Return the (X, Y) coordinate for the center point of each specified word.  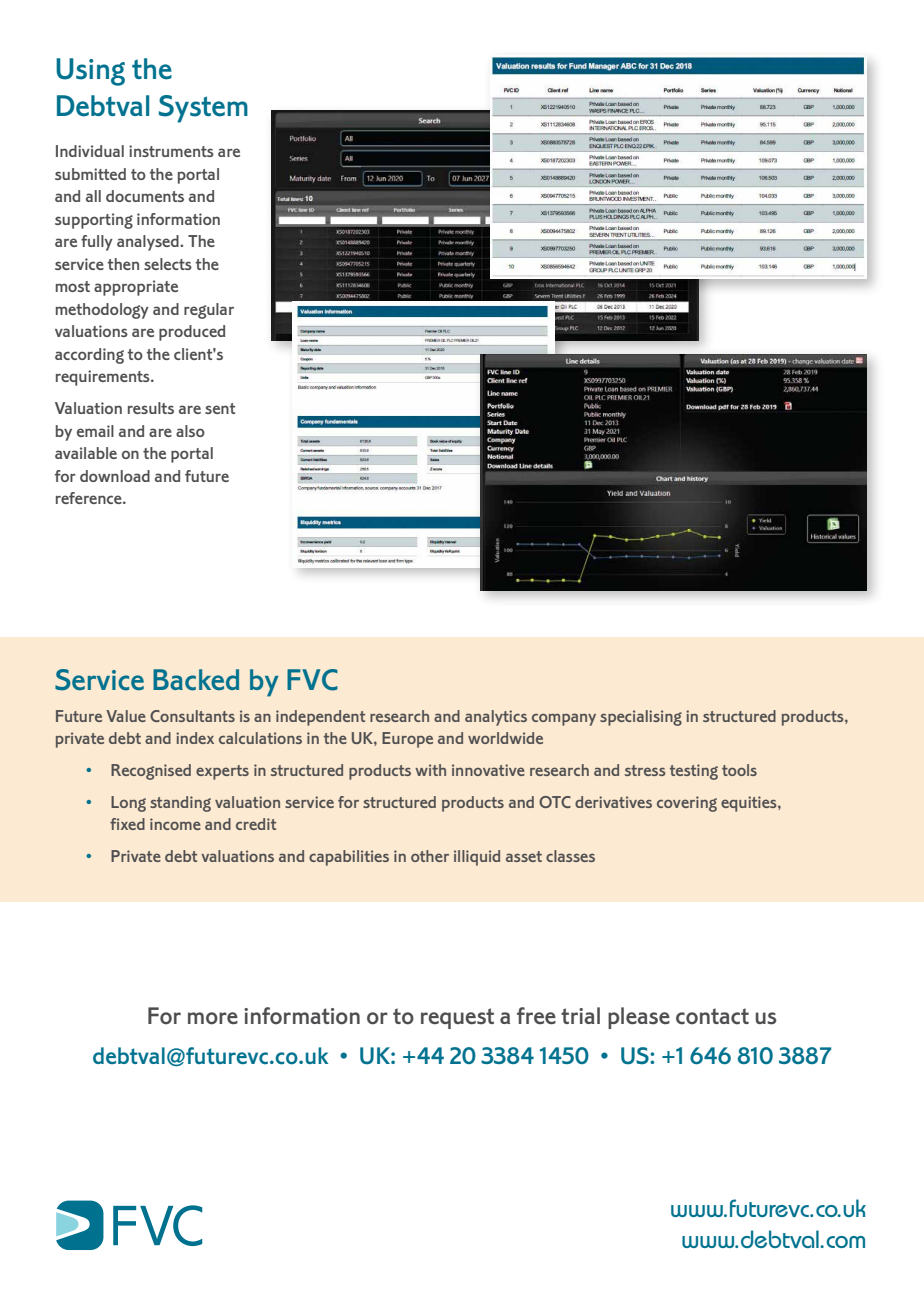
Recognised (151, 772)
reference (90, 498)
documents (145, 196)
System (203, 109)
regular (209, 311)
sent (220, 408)
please (639, 1018)
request (457, 1018)
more (213, 1018)
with (430, 770)
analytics (496, 718)
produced (192, 333)
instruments (171, 151)
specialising (641, 718)
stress (645, 770)
